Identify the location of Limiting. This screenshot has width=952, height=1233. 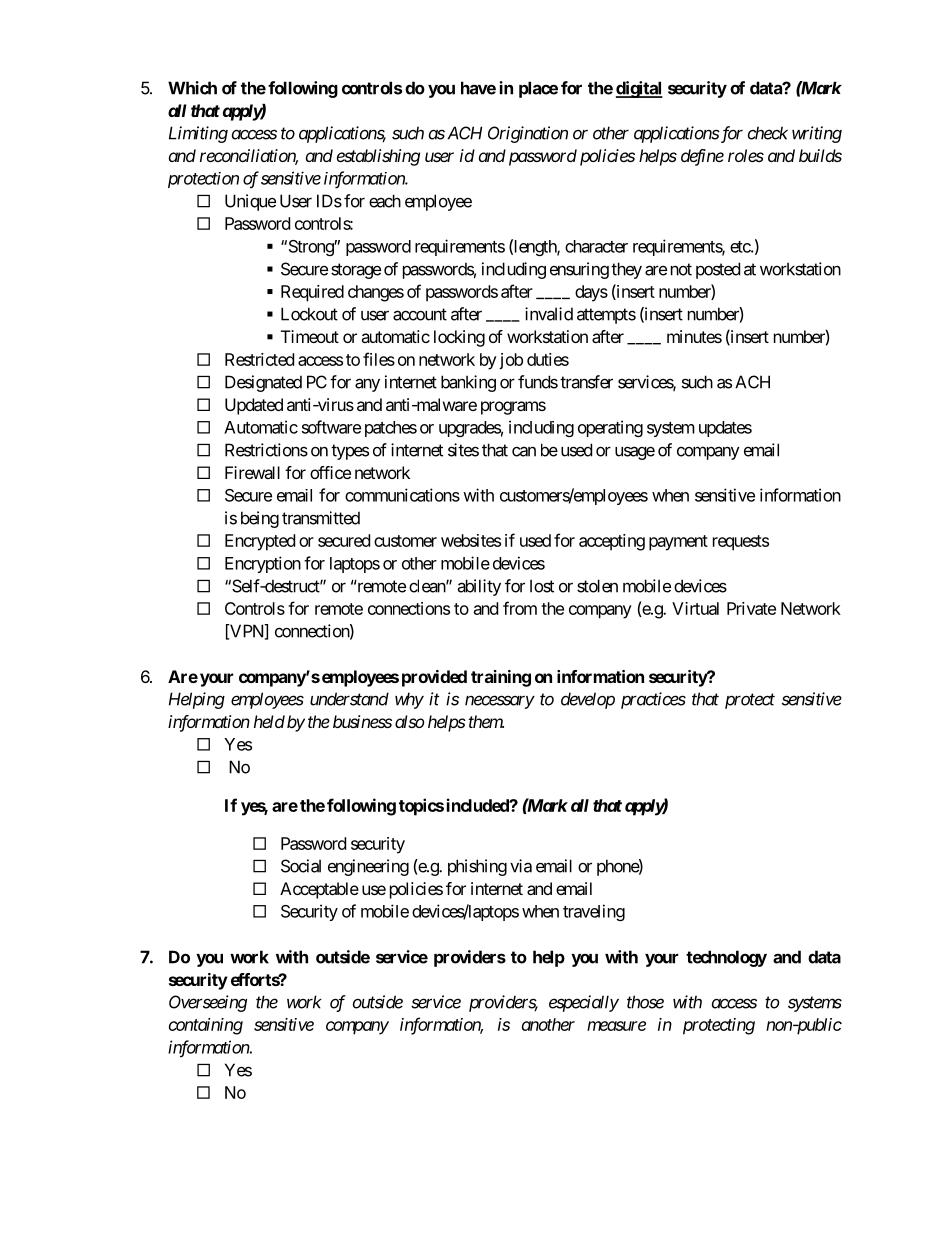
(198, 134).
